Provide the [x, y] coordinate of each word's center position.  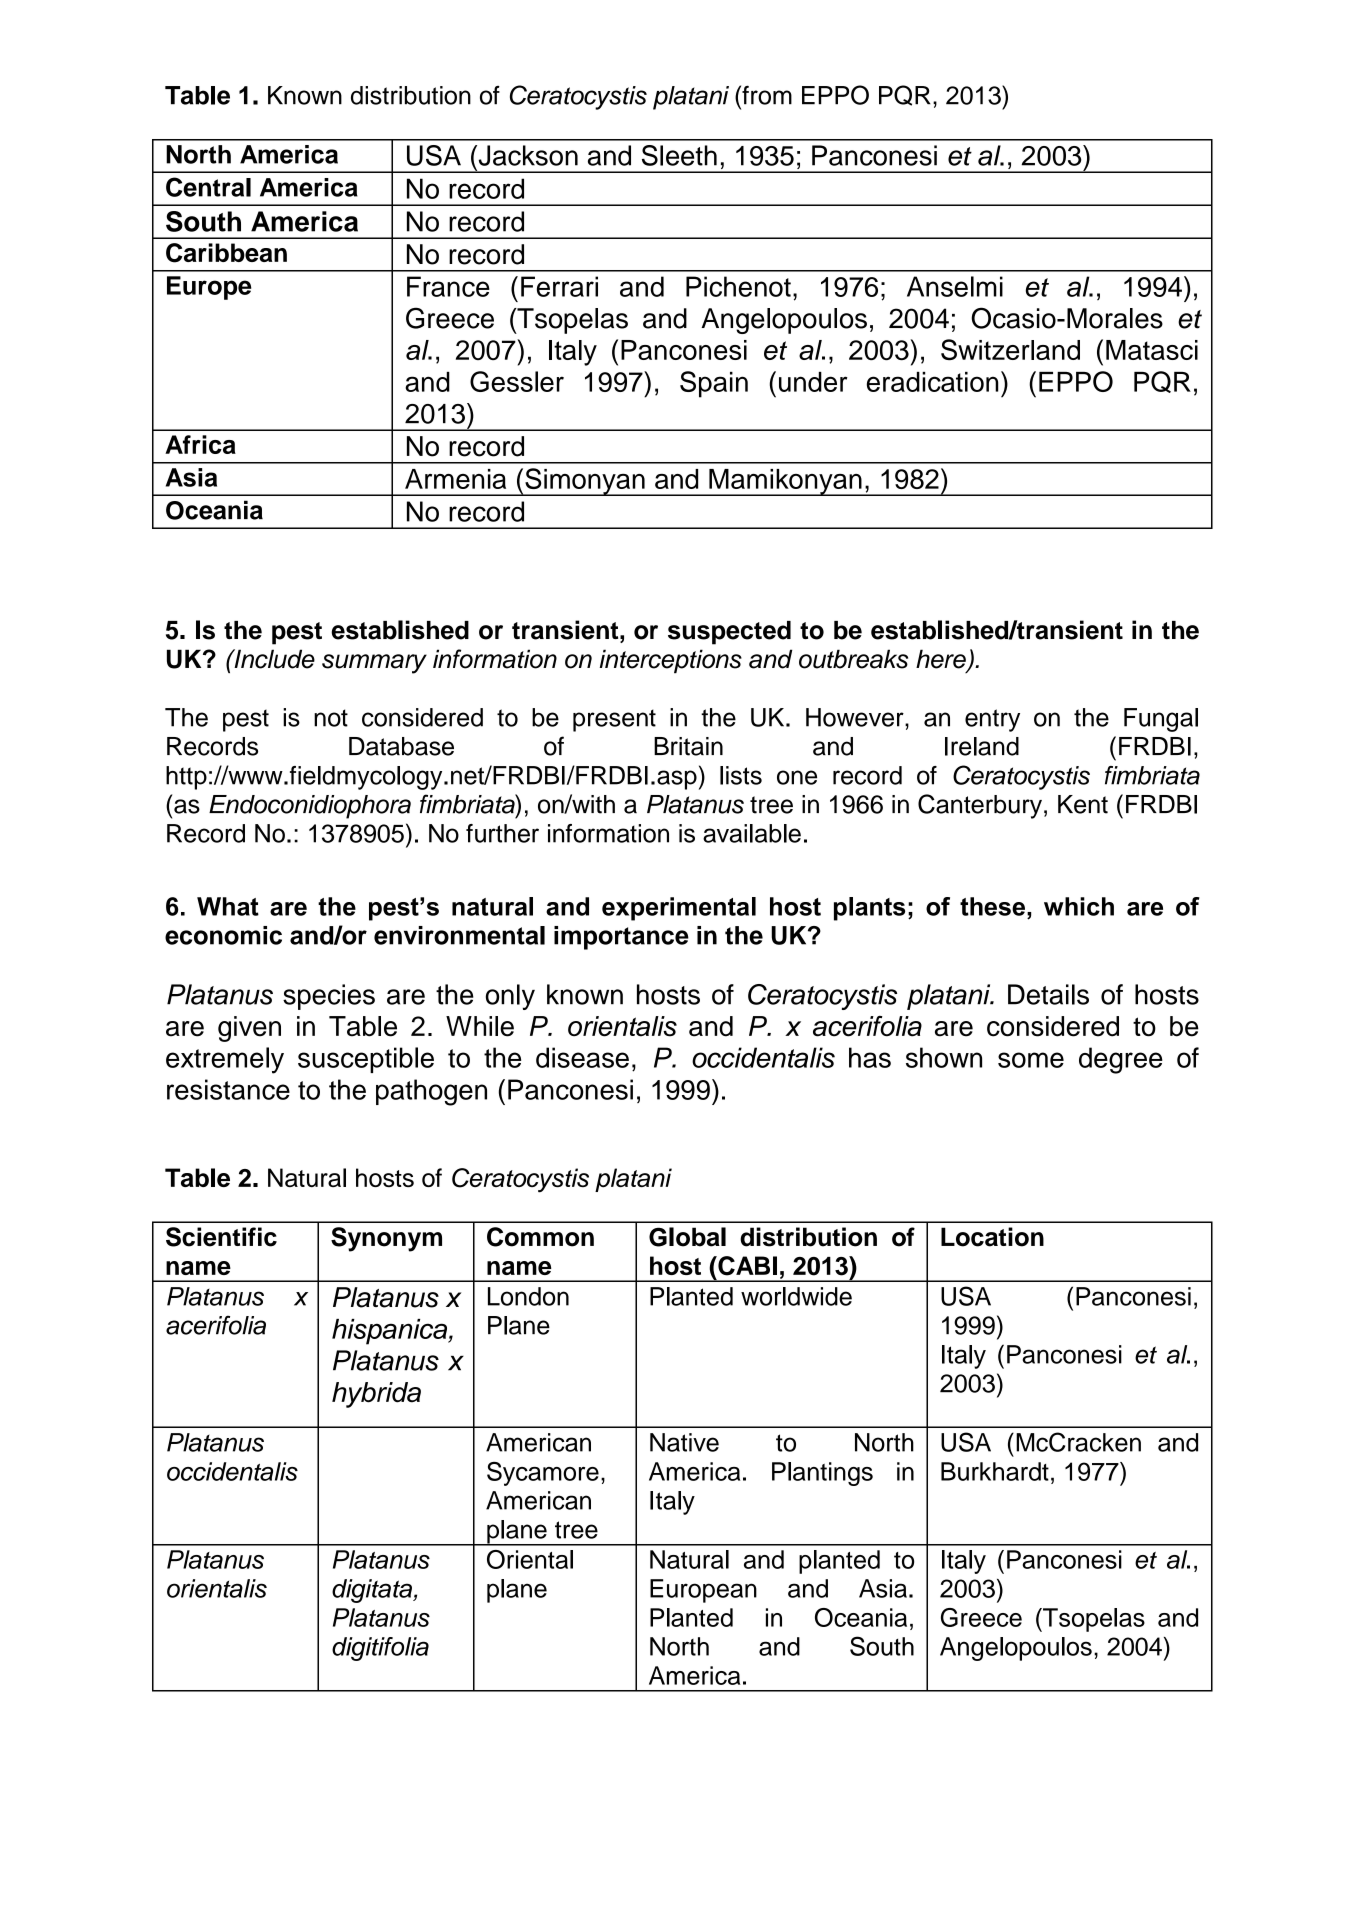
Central [208, 187]
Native [684, 1442]
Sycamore [543, 1474]
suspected [729, 633]
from [766, 95]
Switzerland [1010, 349]
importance [621, 938]
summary [374, 664]
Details [1048, 994]
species [329, 997]
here [942, 660]
